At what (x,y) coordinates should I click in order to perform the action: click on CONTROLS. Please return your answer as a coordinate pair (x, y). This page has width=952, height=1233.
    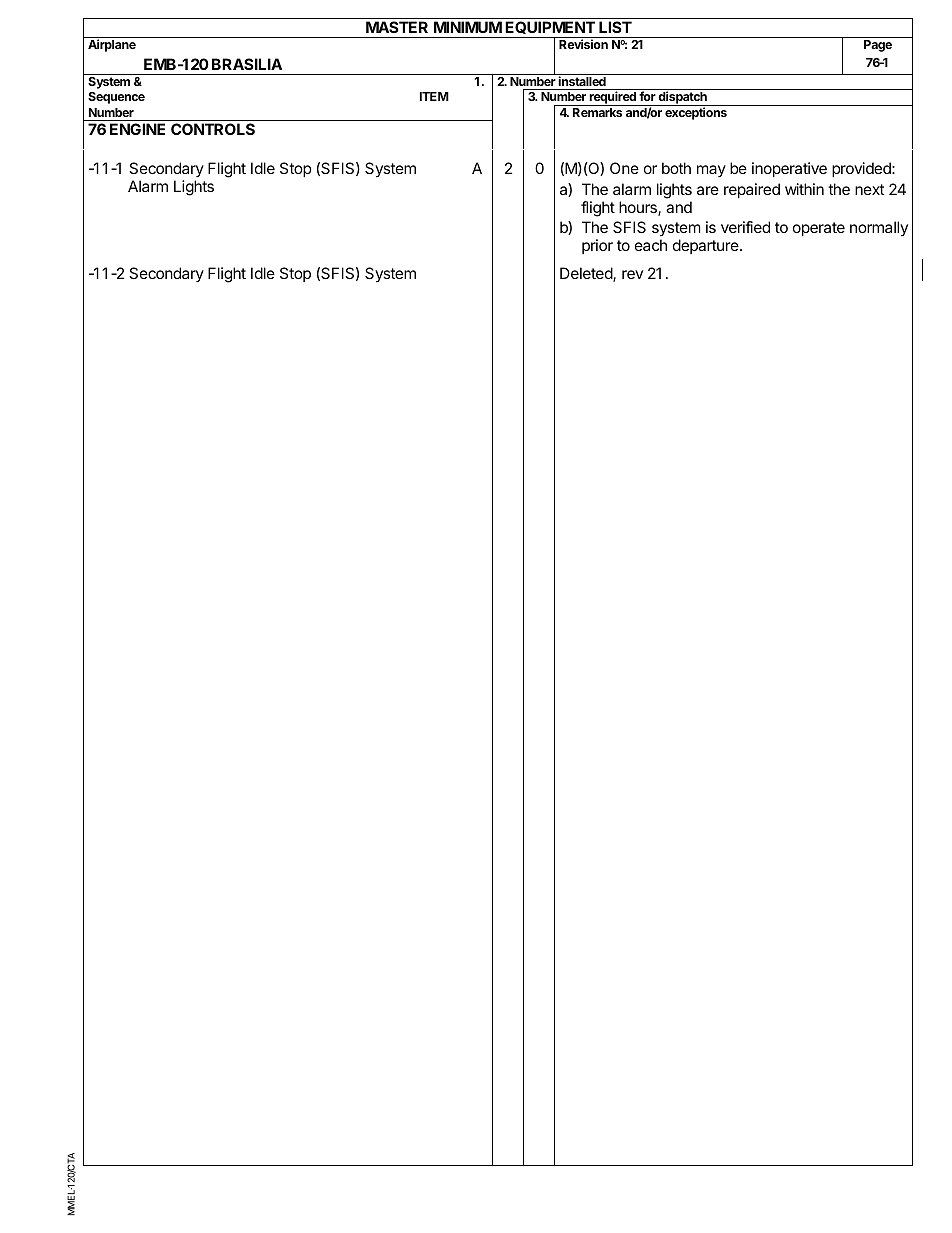
    Looking at the image, I should click on (213, 129).
